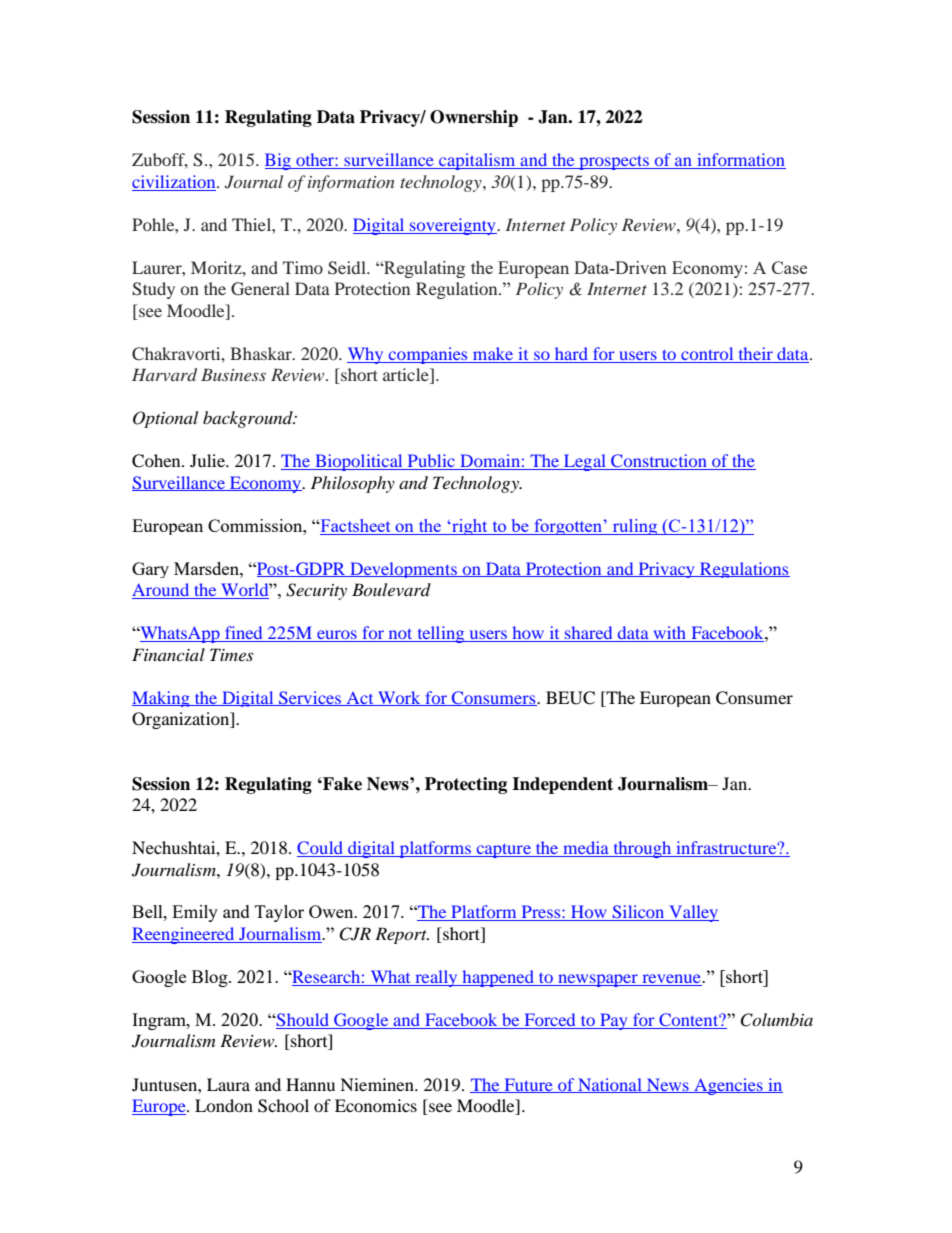 The height and width of the screenshot is (1233, 952). Describe the element at coordinates (670, 634) in the screenshot. I see `with` at that location.
